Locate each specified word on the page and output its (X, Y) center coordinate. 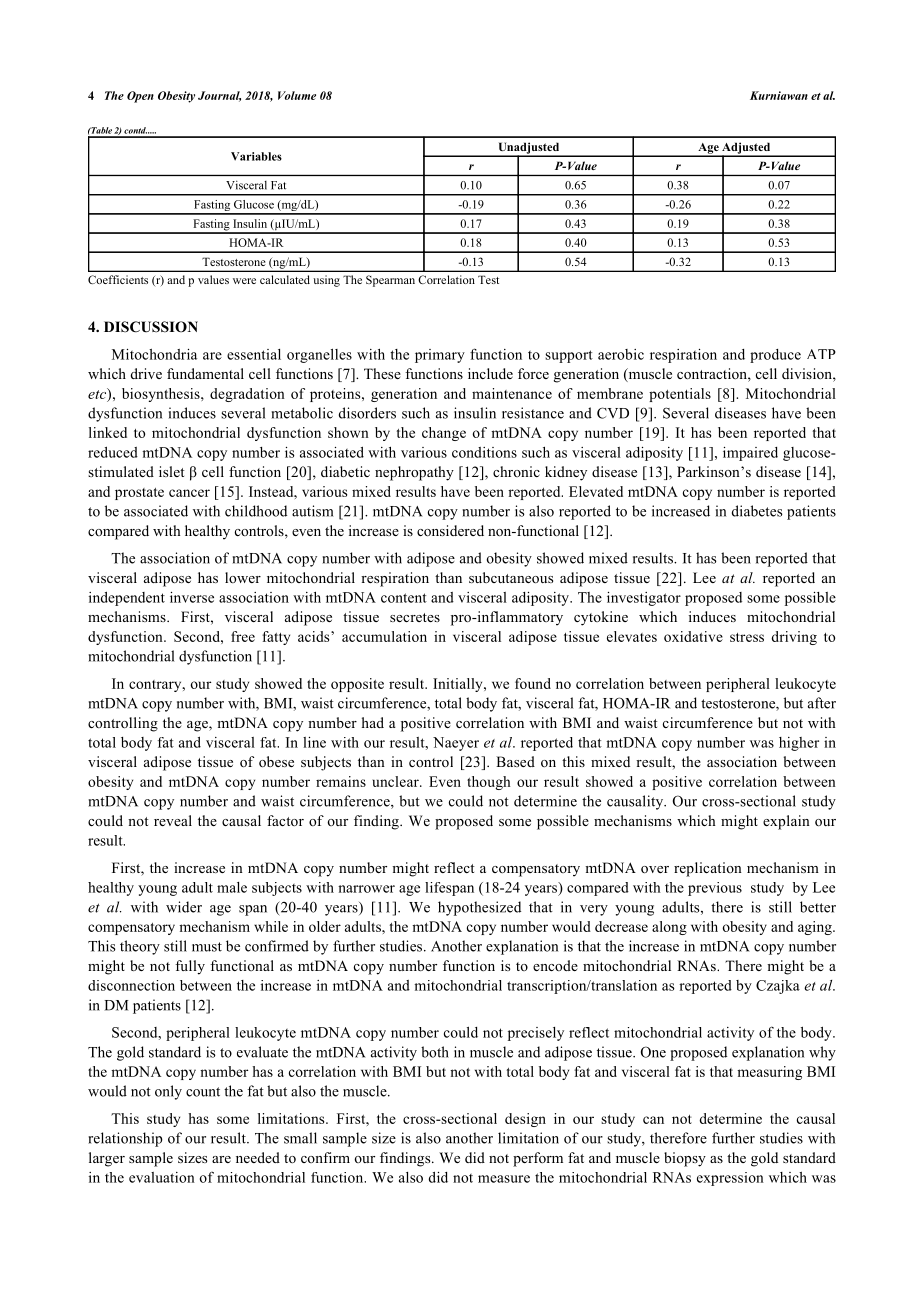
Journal (219, 96)
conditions (484, 452)
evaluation (162, 1177)
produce (775, 356)
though (489, 783)
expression (730, 1179)
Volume (297, 95)
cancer (189, 493)
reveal (173, 820)
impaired (750, 454)
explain (786, 822)
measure (504, 1179)
